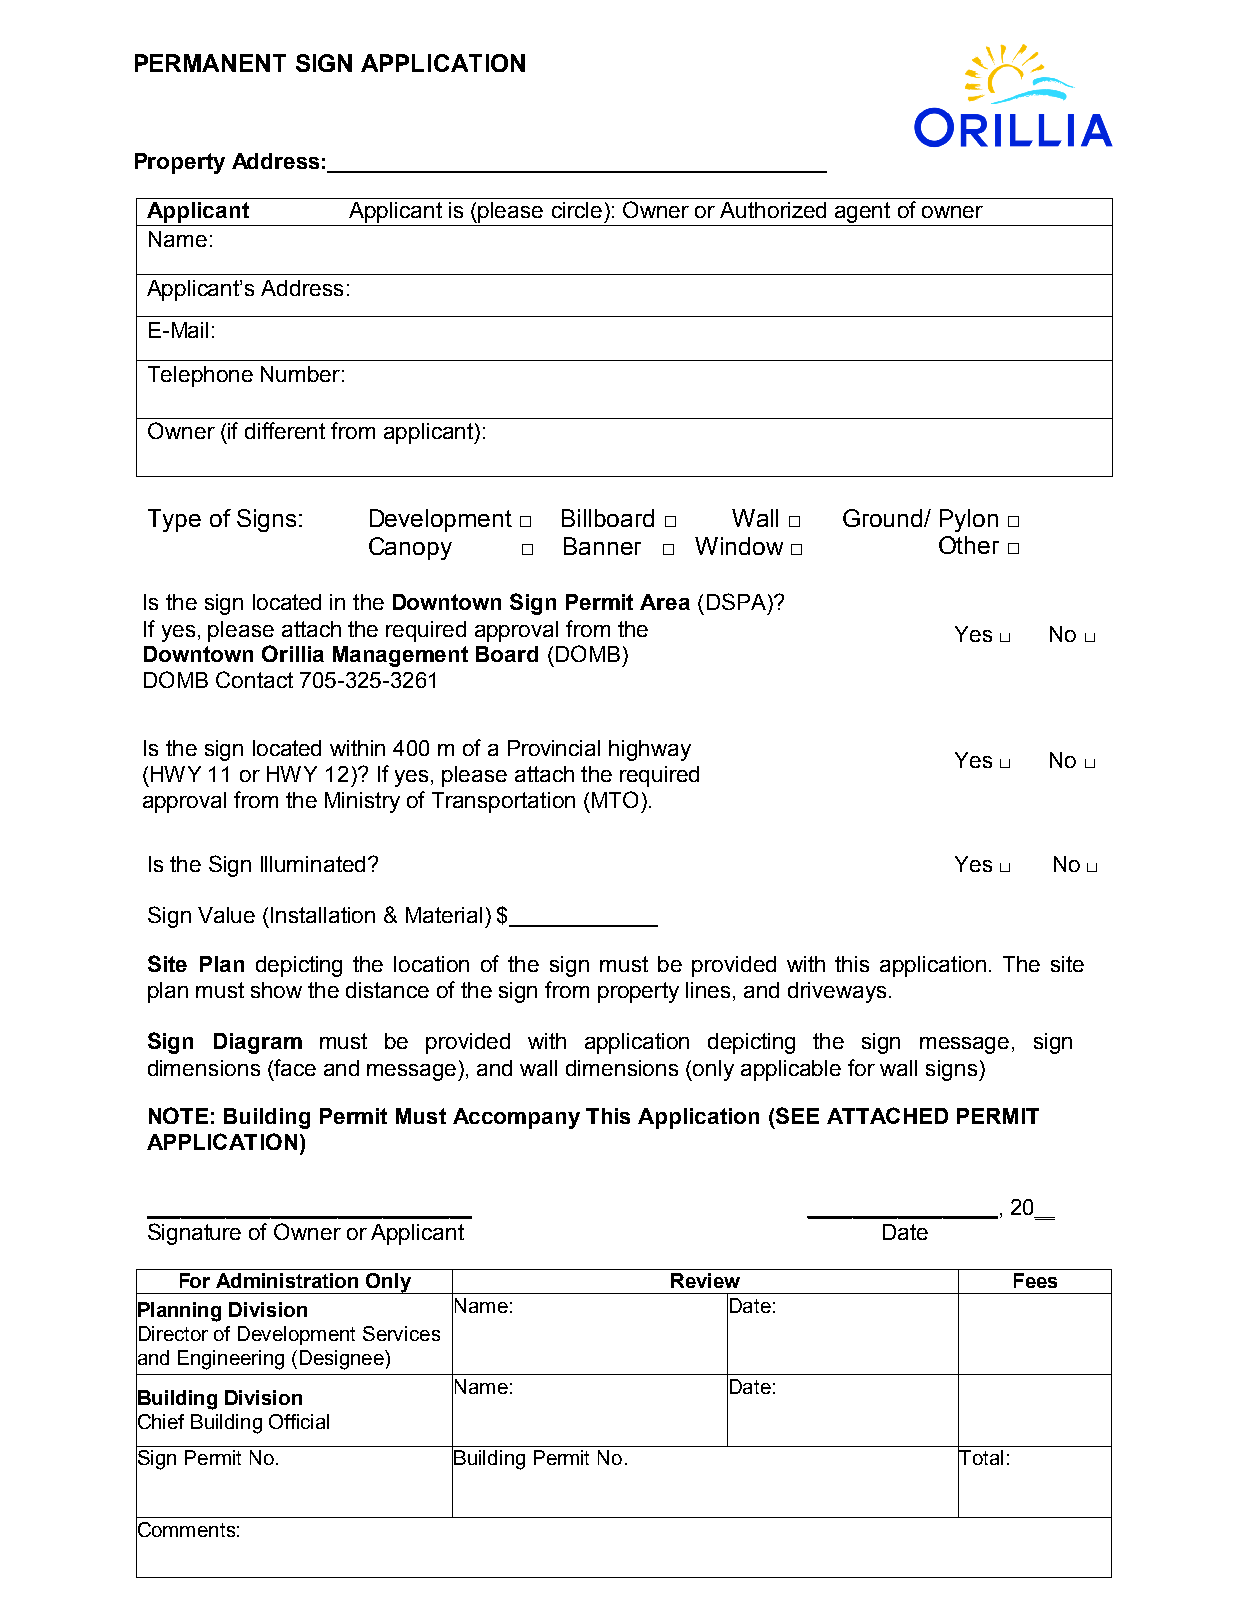 This page has width=1248, height=1615. I want to click on Engineering, so click(231, 1360).
